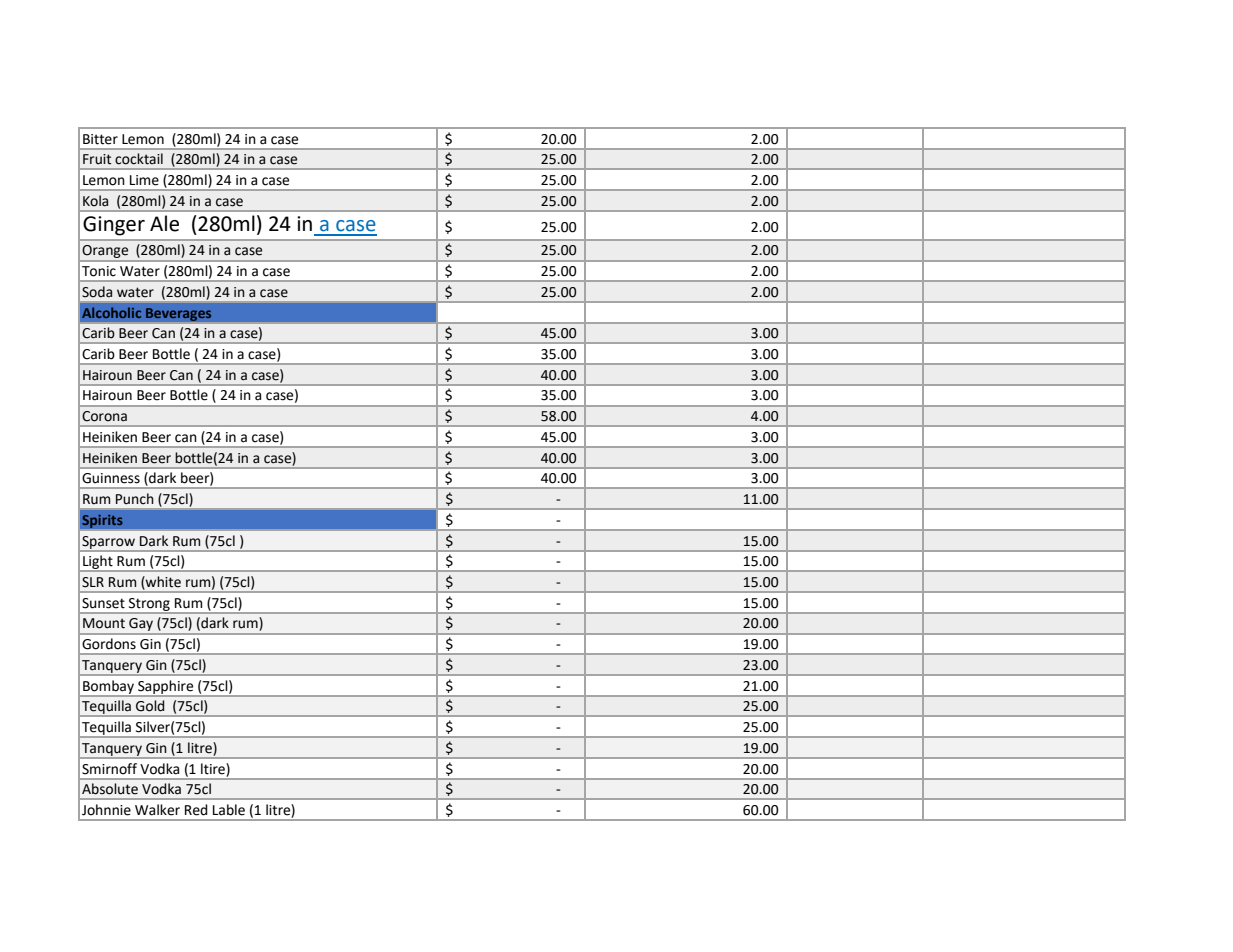 The image size is (1233, 952). What do you see at coordinates (164, 223) in the image?
I see `Ale` at bounding box center [164, 223].
